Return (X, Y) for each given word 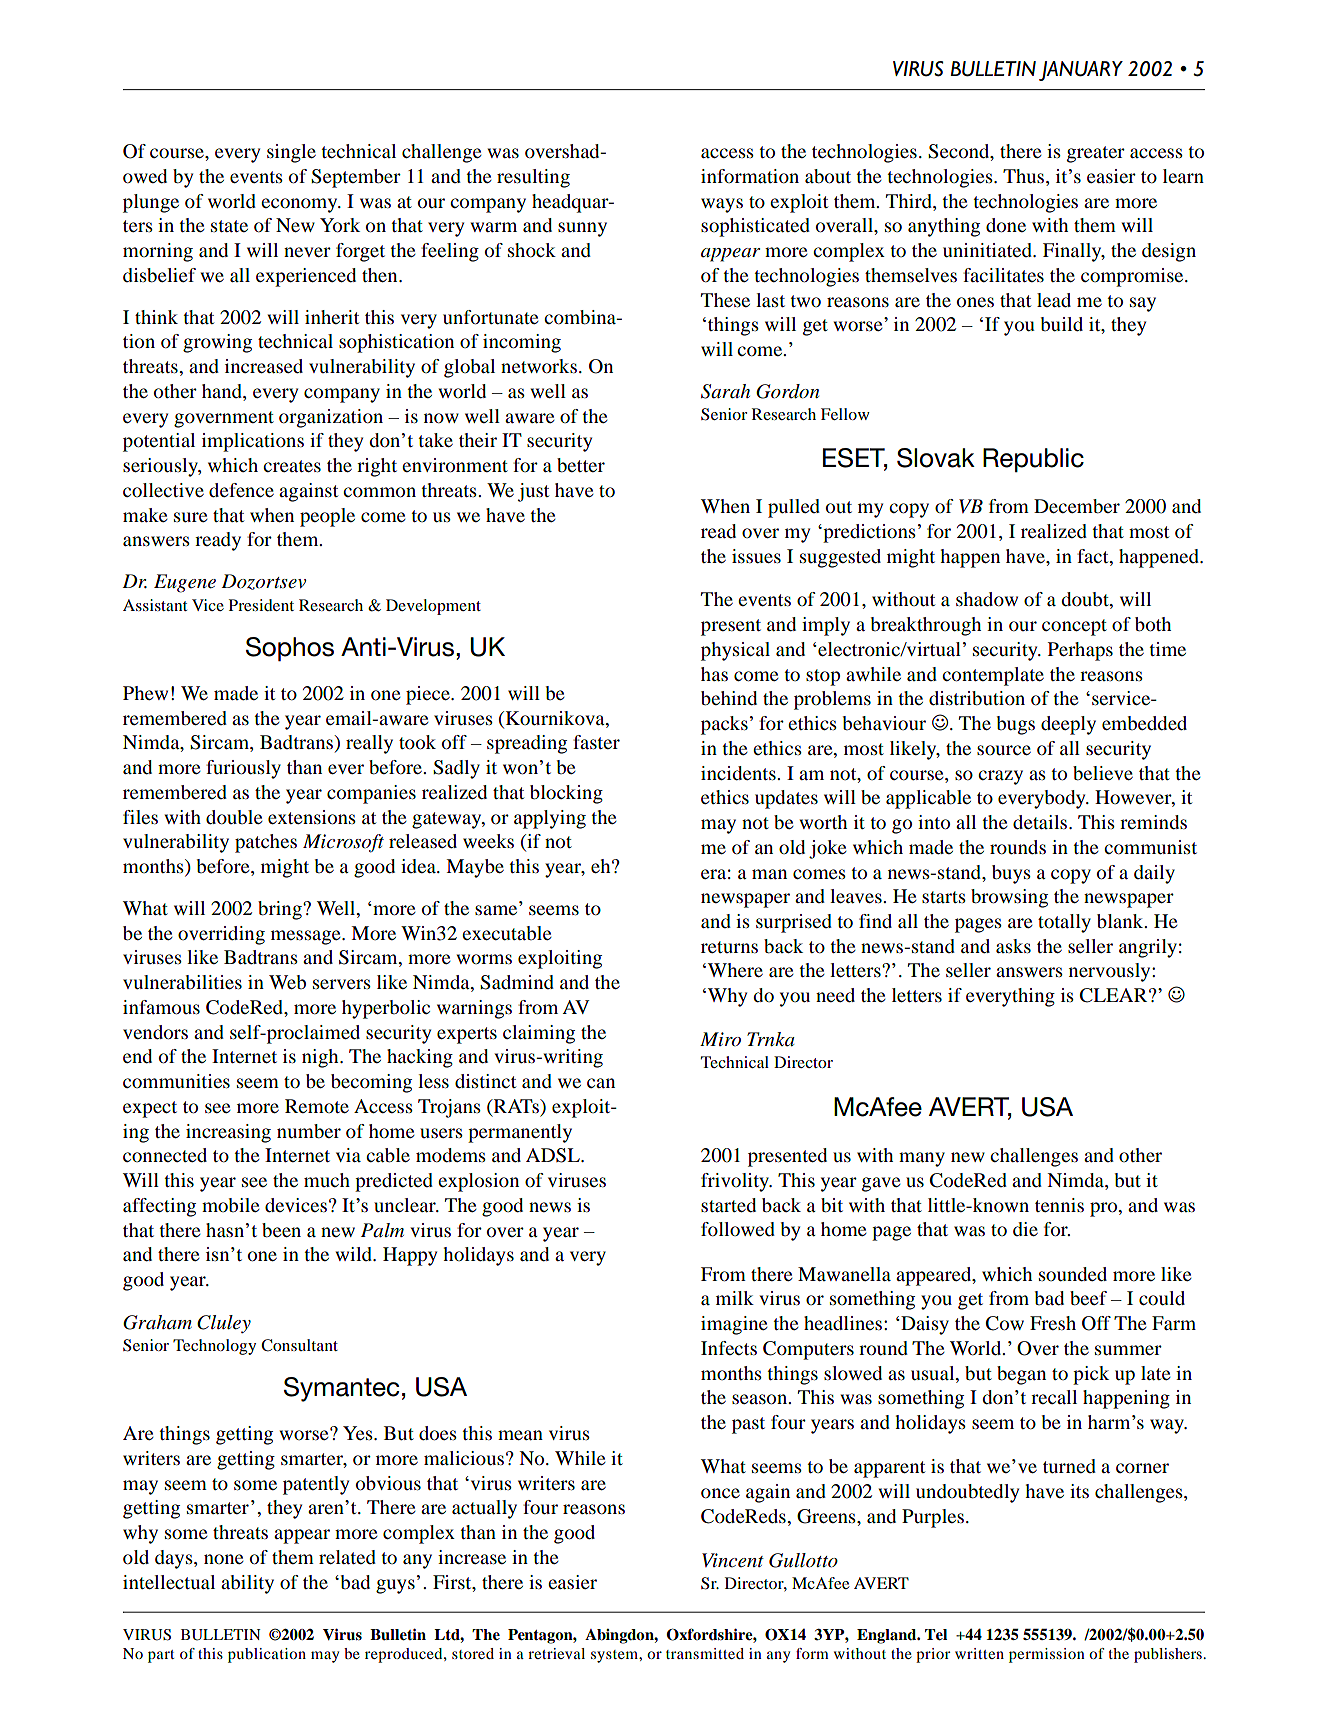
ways (722, 205)
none (224, 1559)
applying (550, 819)
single (291, 153)
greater (1096, 154)
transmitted (705, 1653)
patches (266, 843)
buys (1011, 874)
